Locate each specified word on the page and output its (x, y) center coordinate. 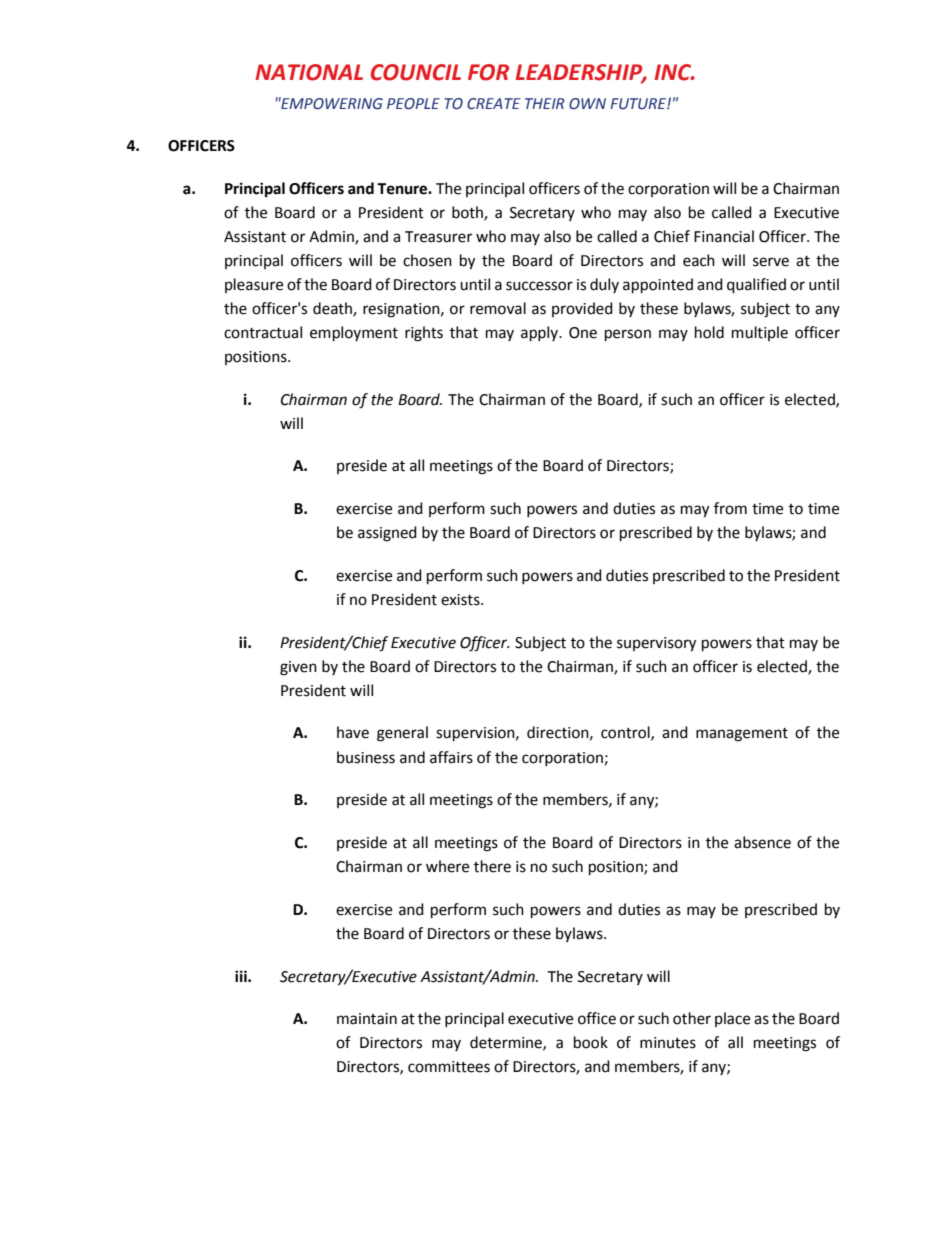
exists (461, 600)
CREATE (494, 104)
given (298, 668)
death (333, 309)
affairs (451, 757)
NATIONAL (309, 72)
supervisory (656, 644)
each (699, 260)
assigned (387, 534)
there (492, 866)
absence (762, 842)
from (730, 508)
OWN (587, 104)
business (366, 757)
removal (498, 308)
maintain (367, 1019)
